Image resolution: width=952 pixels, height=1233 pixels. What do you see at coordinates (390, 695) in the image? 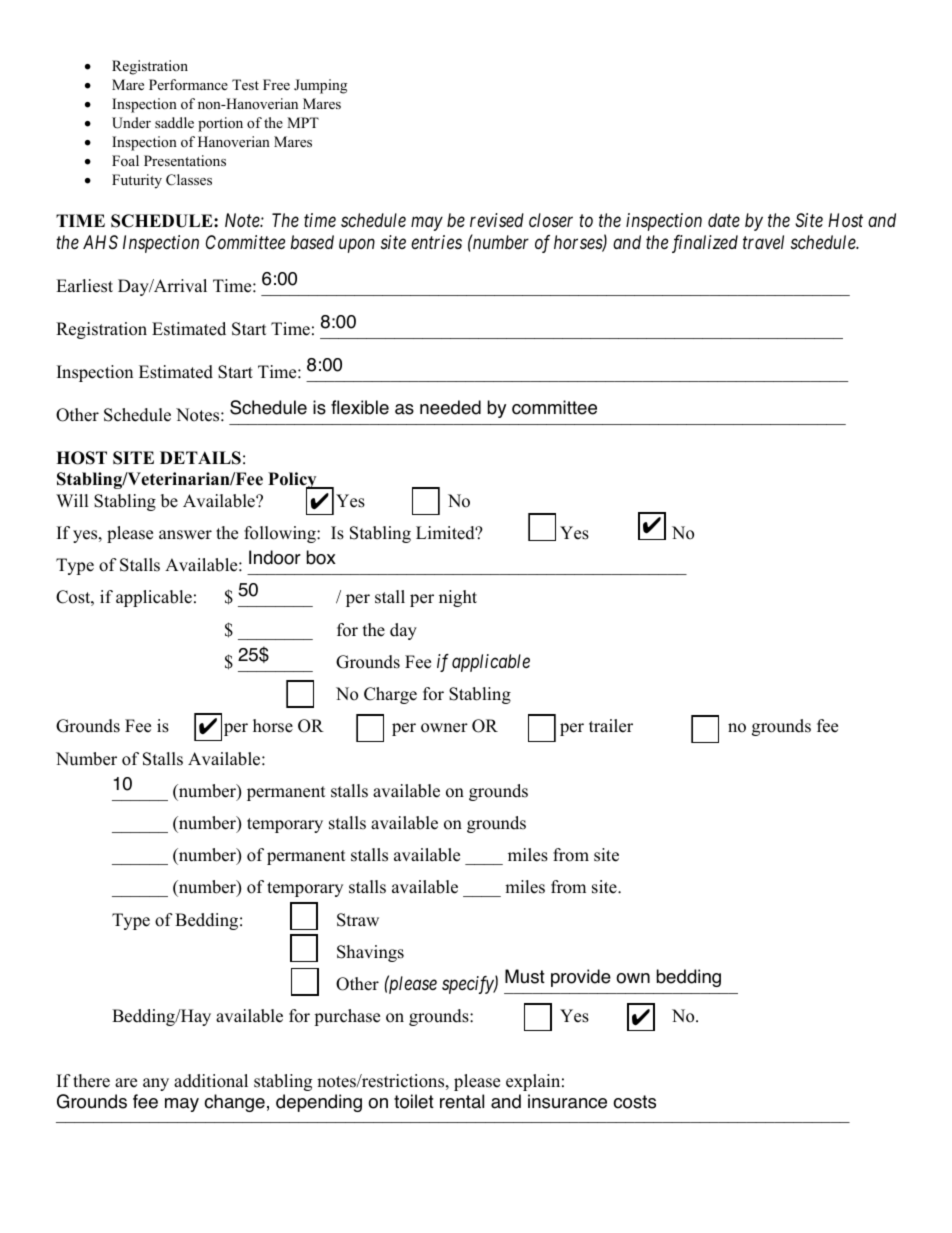
I see `Charge` at bounding box center [390, 695].
